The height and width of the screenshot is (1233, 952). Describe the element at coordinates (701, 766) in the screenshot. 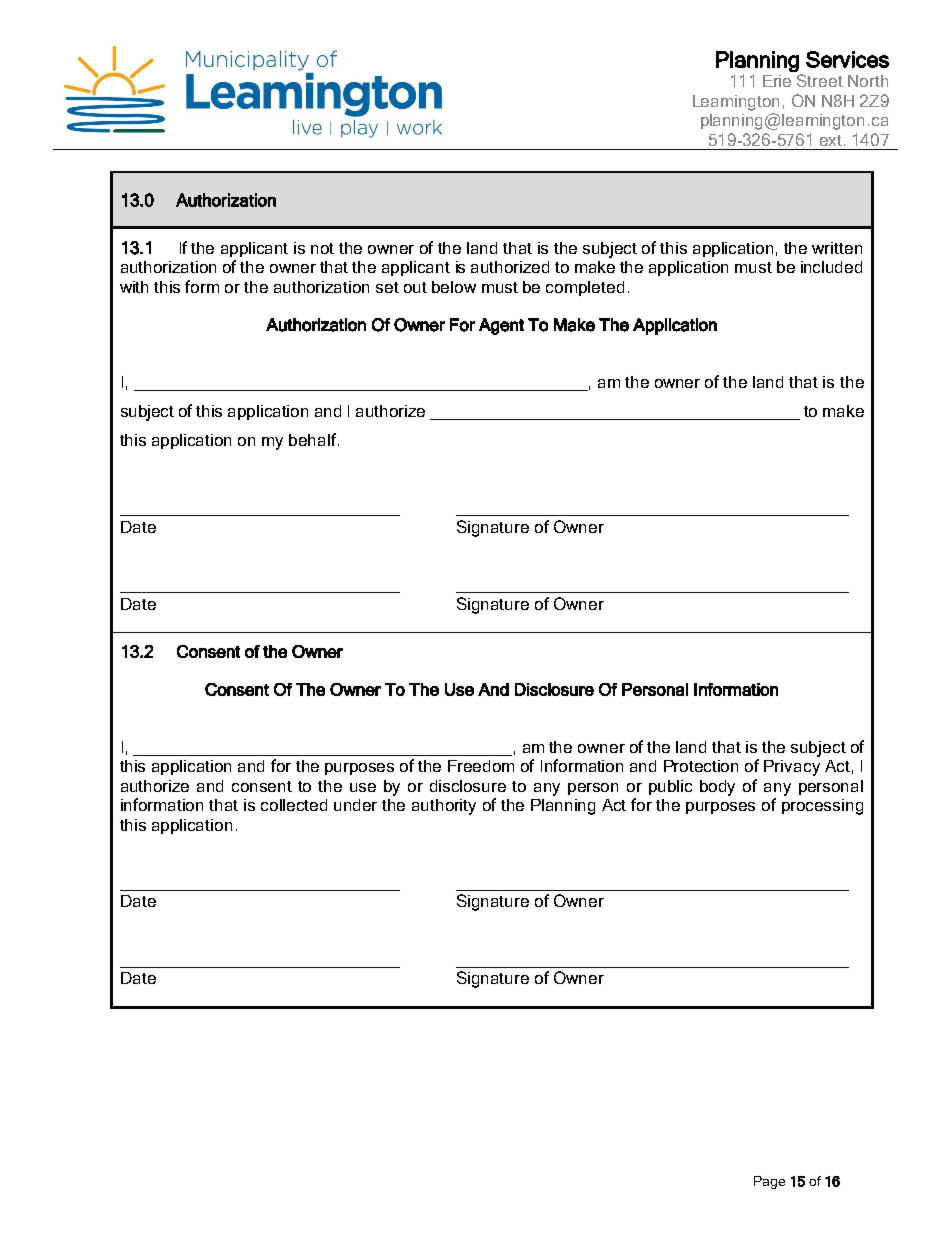

I see `Protection` at that location.
